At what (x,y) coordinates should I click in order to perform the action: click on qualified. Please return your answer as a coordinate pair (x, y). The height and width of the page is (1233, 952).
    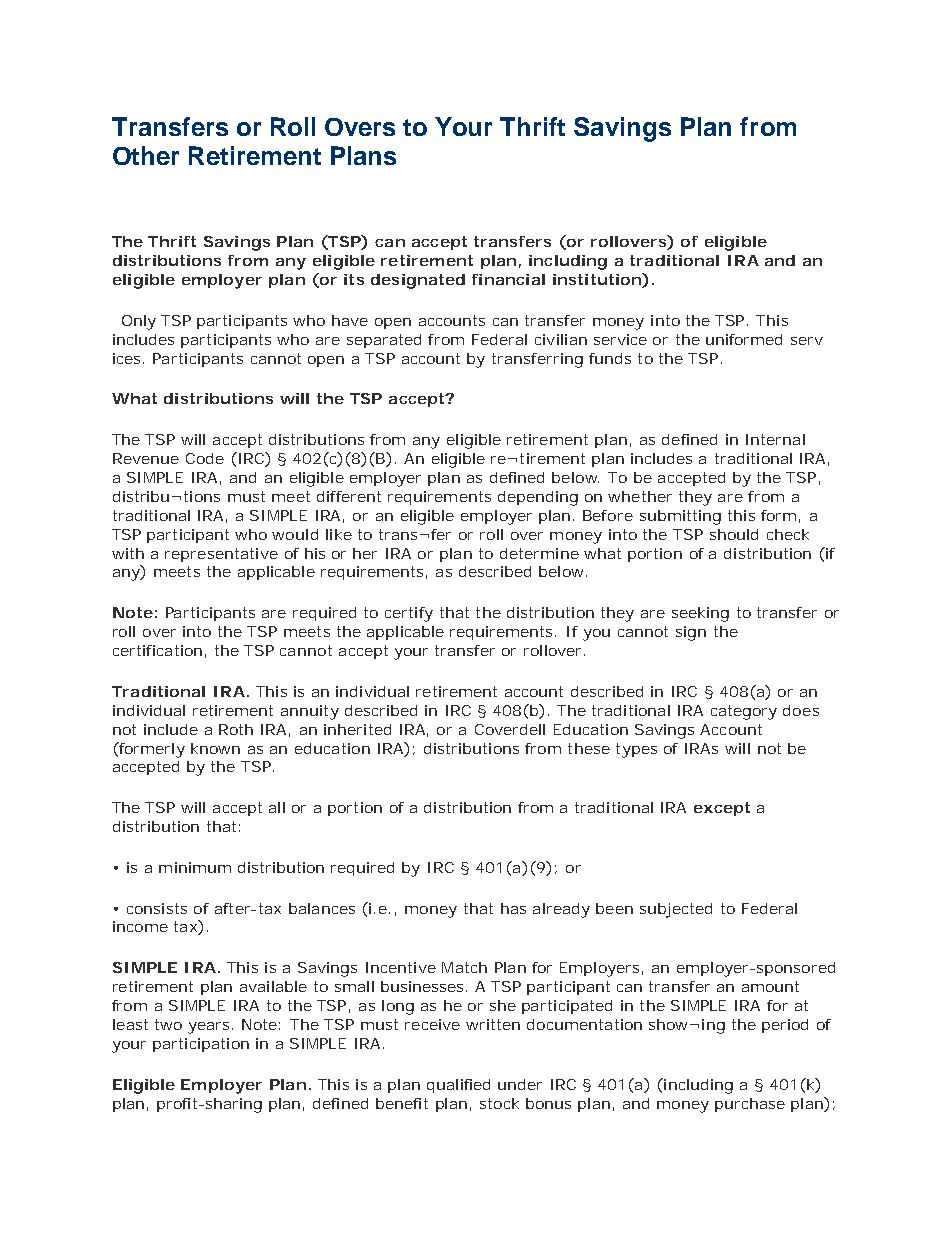
    Looking at the image, I should click on (458, 1086).
